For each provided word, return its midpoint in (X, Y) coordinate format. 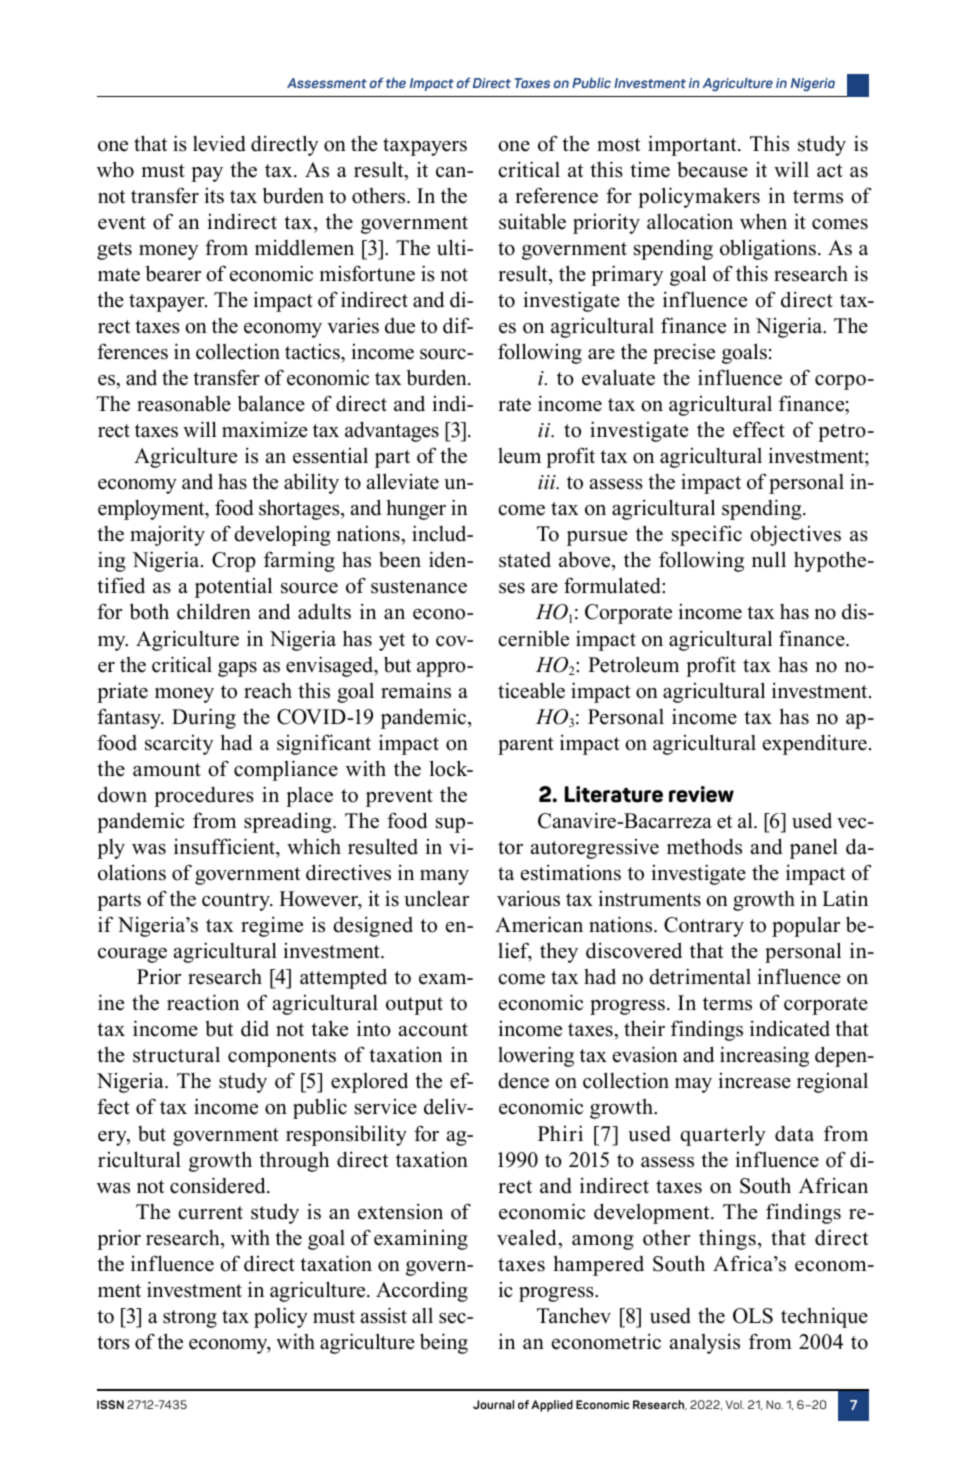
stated (525, 560)
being (444, 1343)
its (214, 196)
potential (233, 587)
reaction (203, 1002)
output (414, 1006)
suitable (532, 221)
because (712, 169)
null (769, 559)
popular (806, 927)
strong (190, 1319)
